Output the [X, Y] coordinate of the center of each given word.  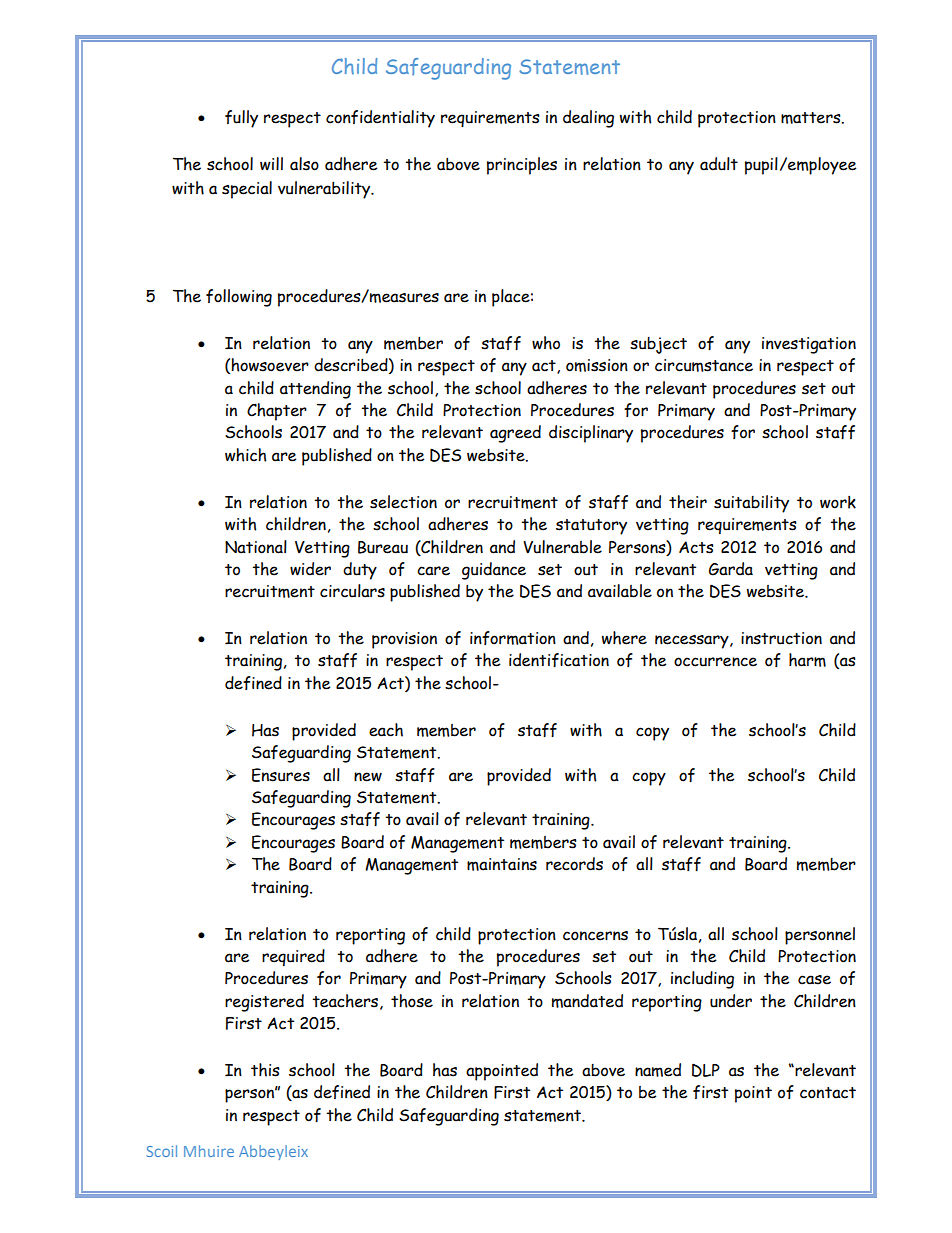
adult [719, 164]
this [265, 1070]
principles [522, 166]
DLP [706, 1070]
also [304, 164]
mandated [587, 1001]
